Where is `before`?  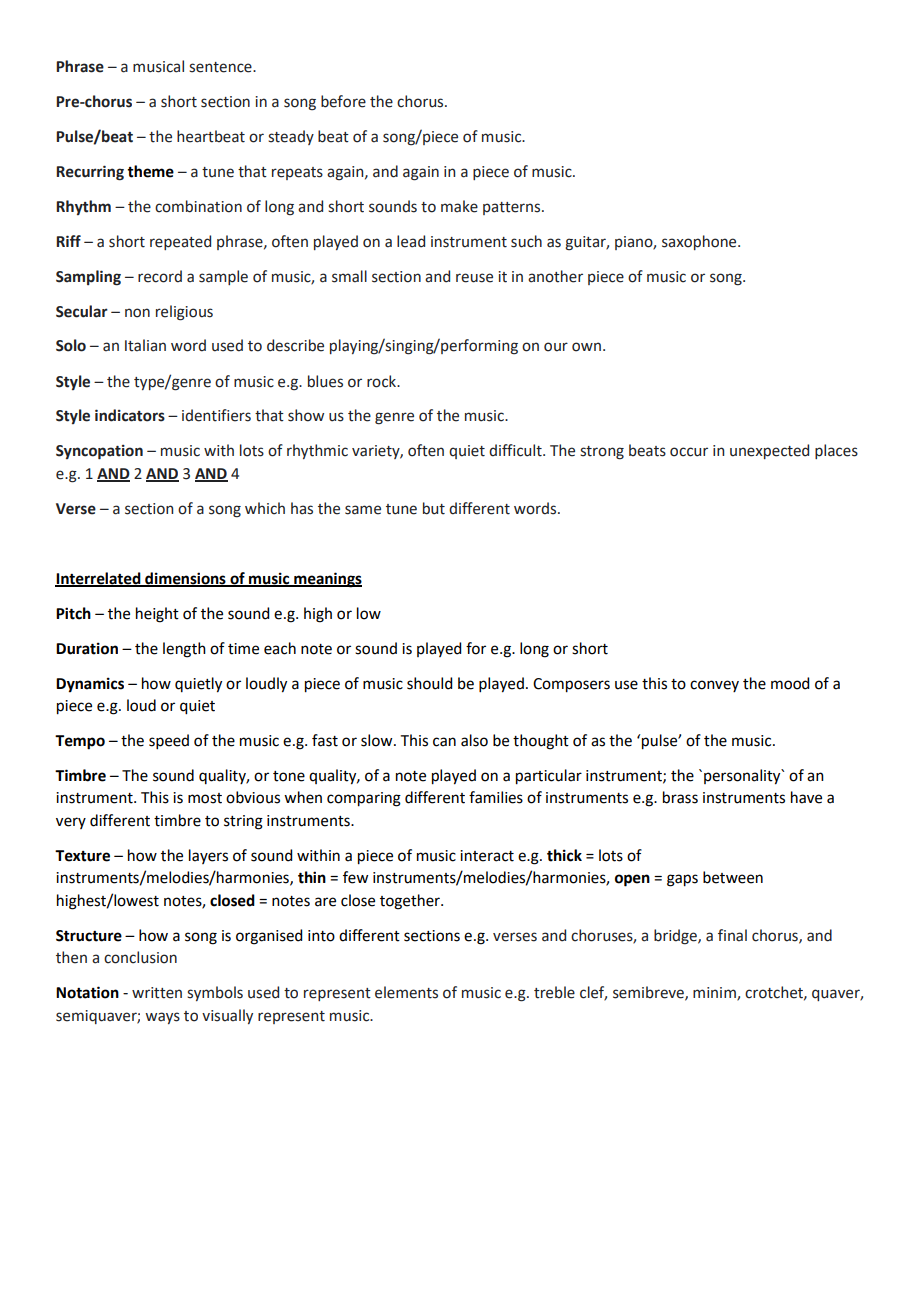
before is located at coordinates (343, 101).
